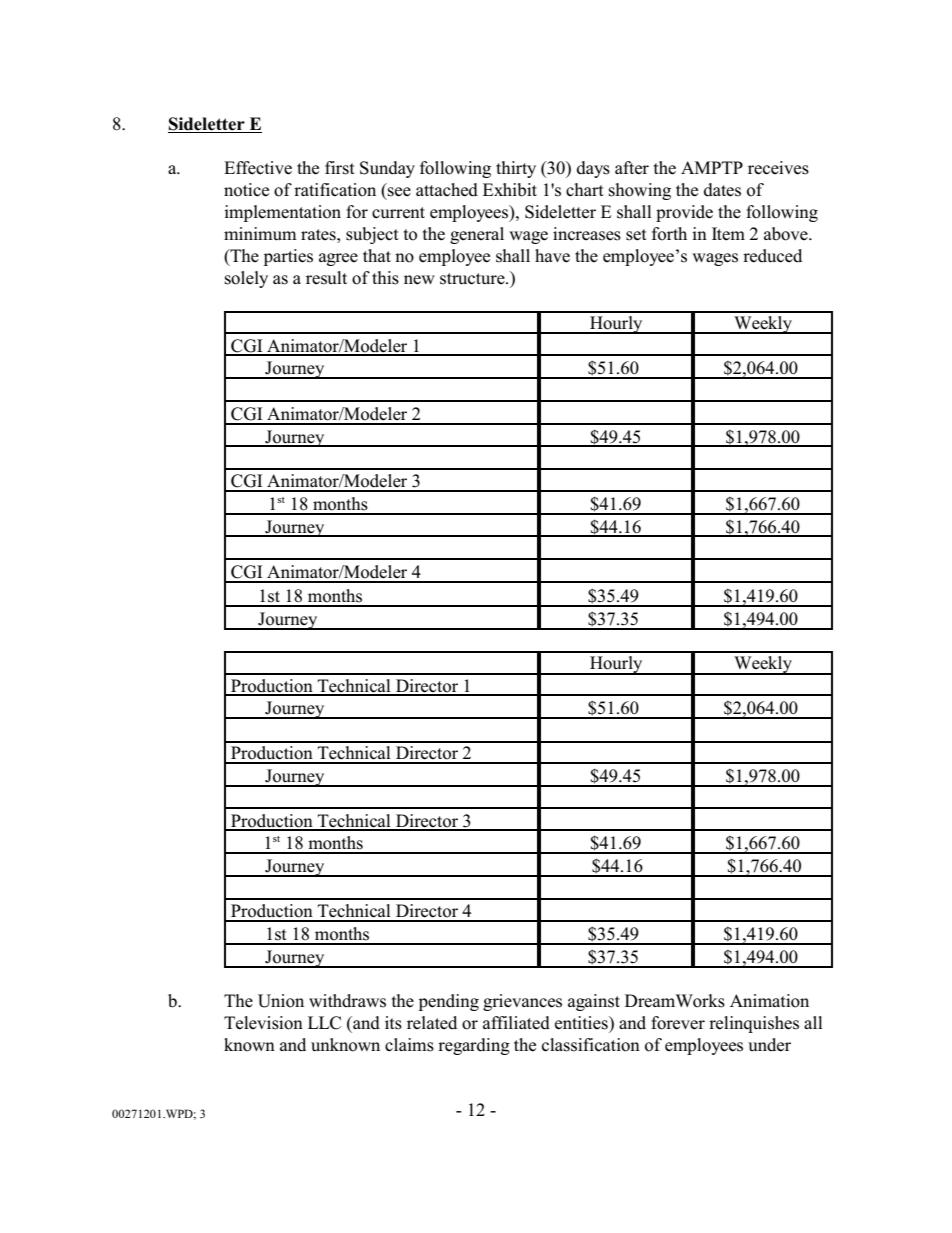 This image has height=1233, width=952. What do you see at coordinates (772, 256) in the image?
I see `reduced` at bounding box center [772, 256].
